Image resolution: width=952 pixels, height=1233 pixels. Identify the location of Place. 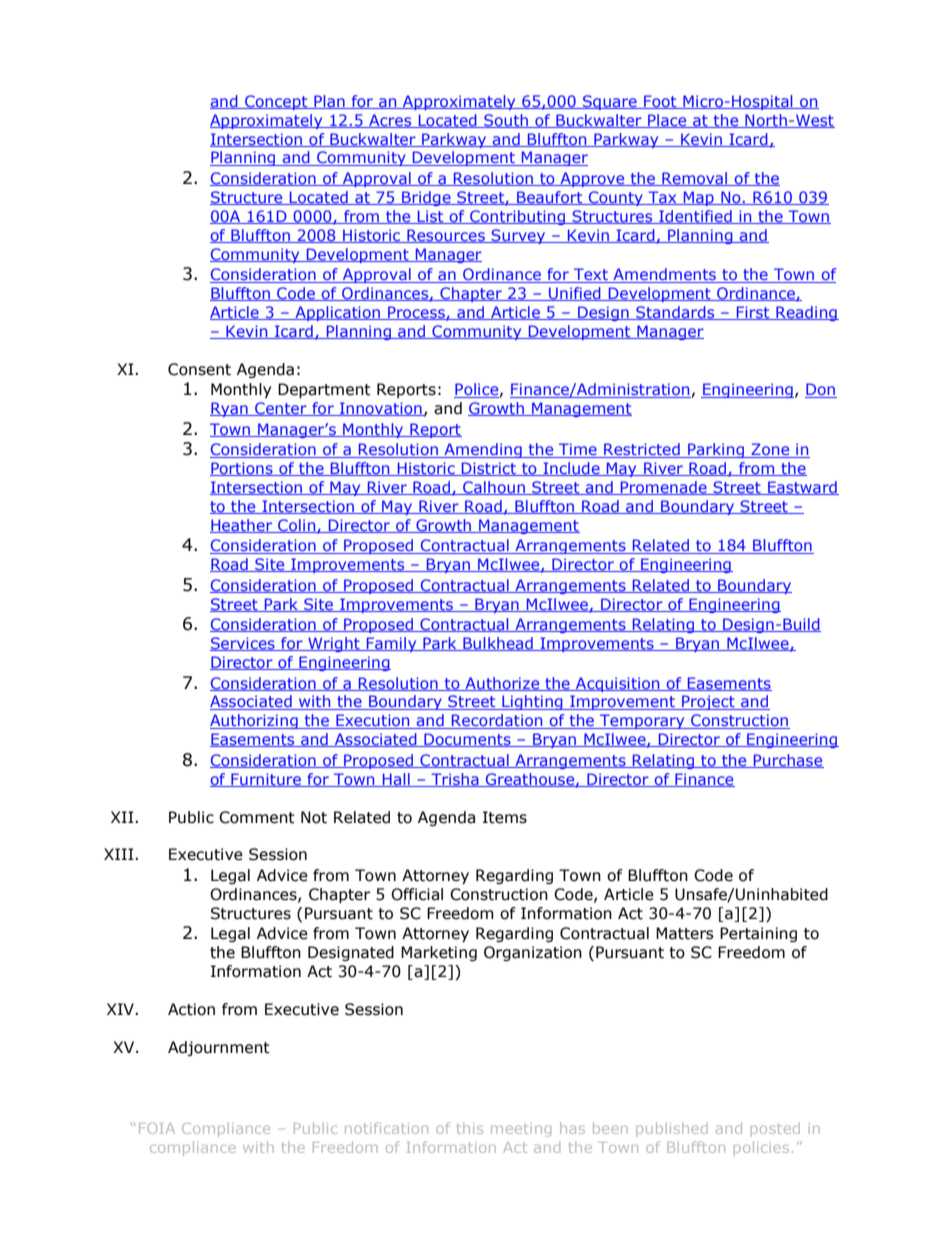
(667, 121).
